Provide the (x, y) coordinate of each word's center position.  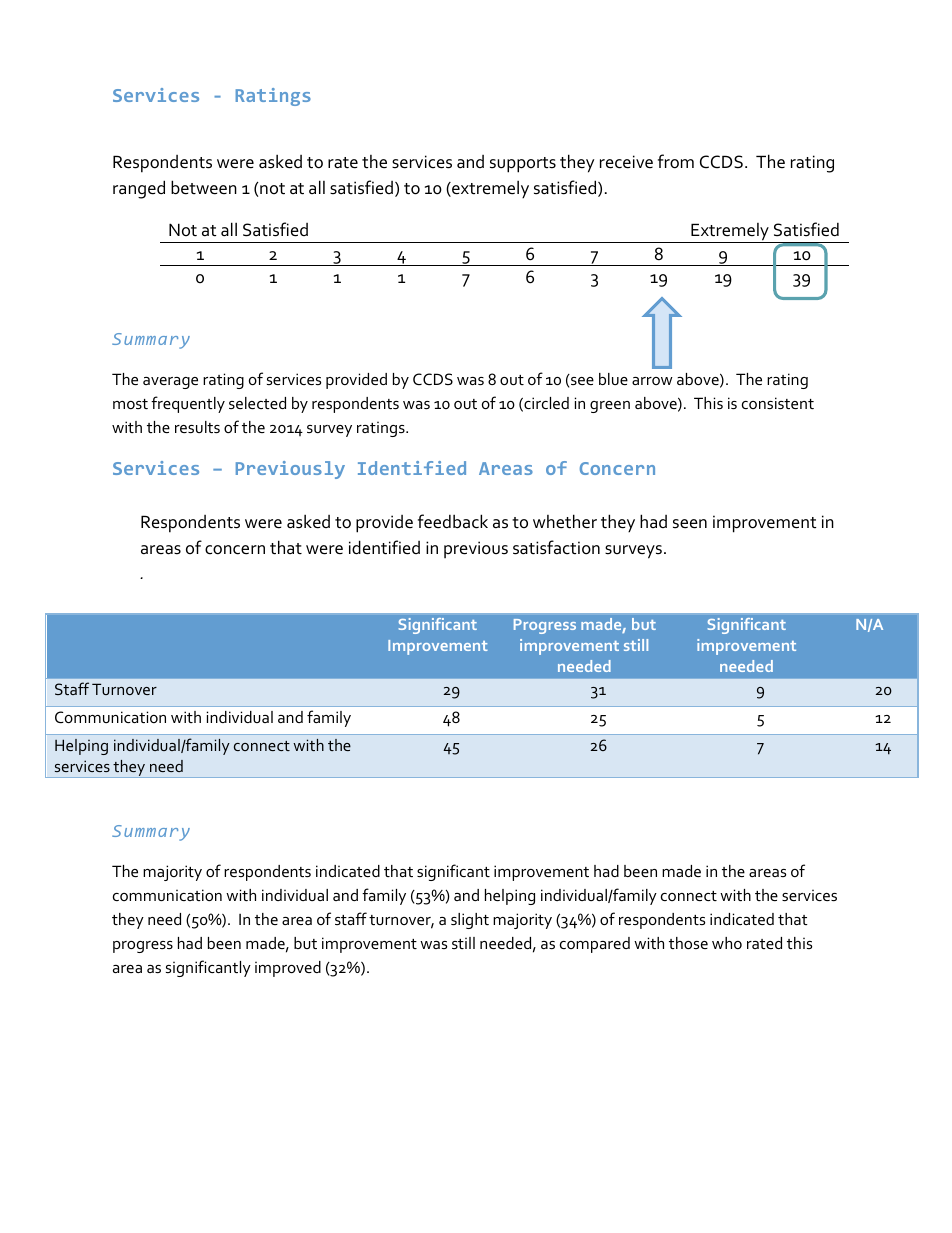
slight (470, 921)
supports (523, 165)
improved (288, 969)
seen (690, 524)
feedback (453, 521)
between (204, 187)
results (197, 427)
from (676, 161)
